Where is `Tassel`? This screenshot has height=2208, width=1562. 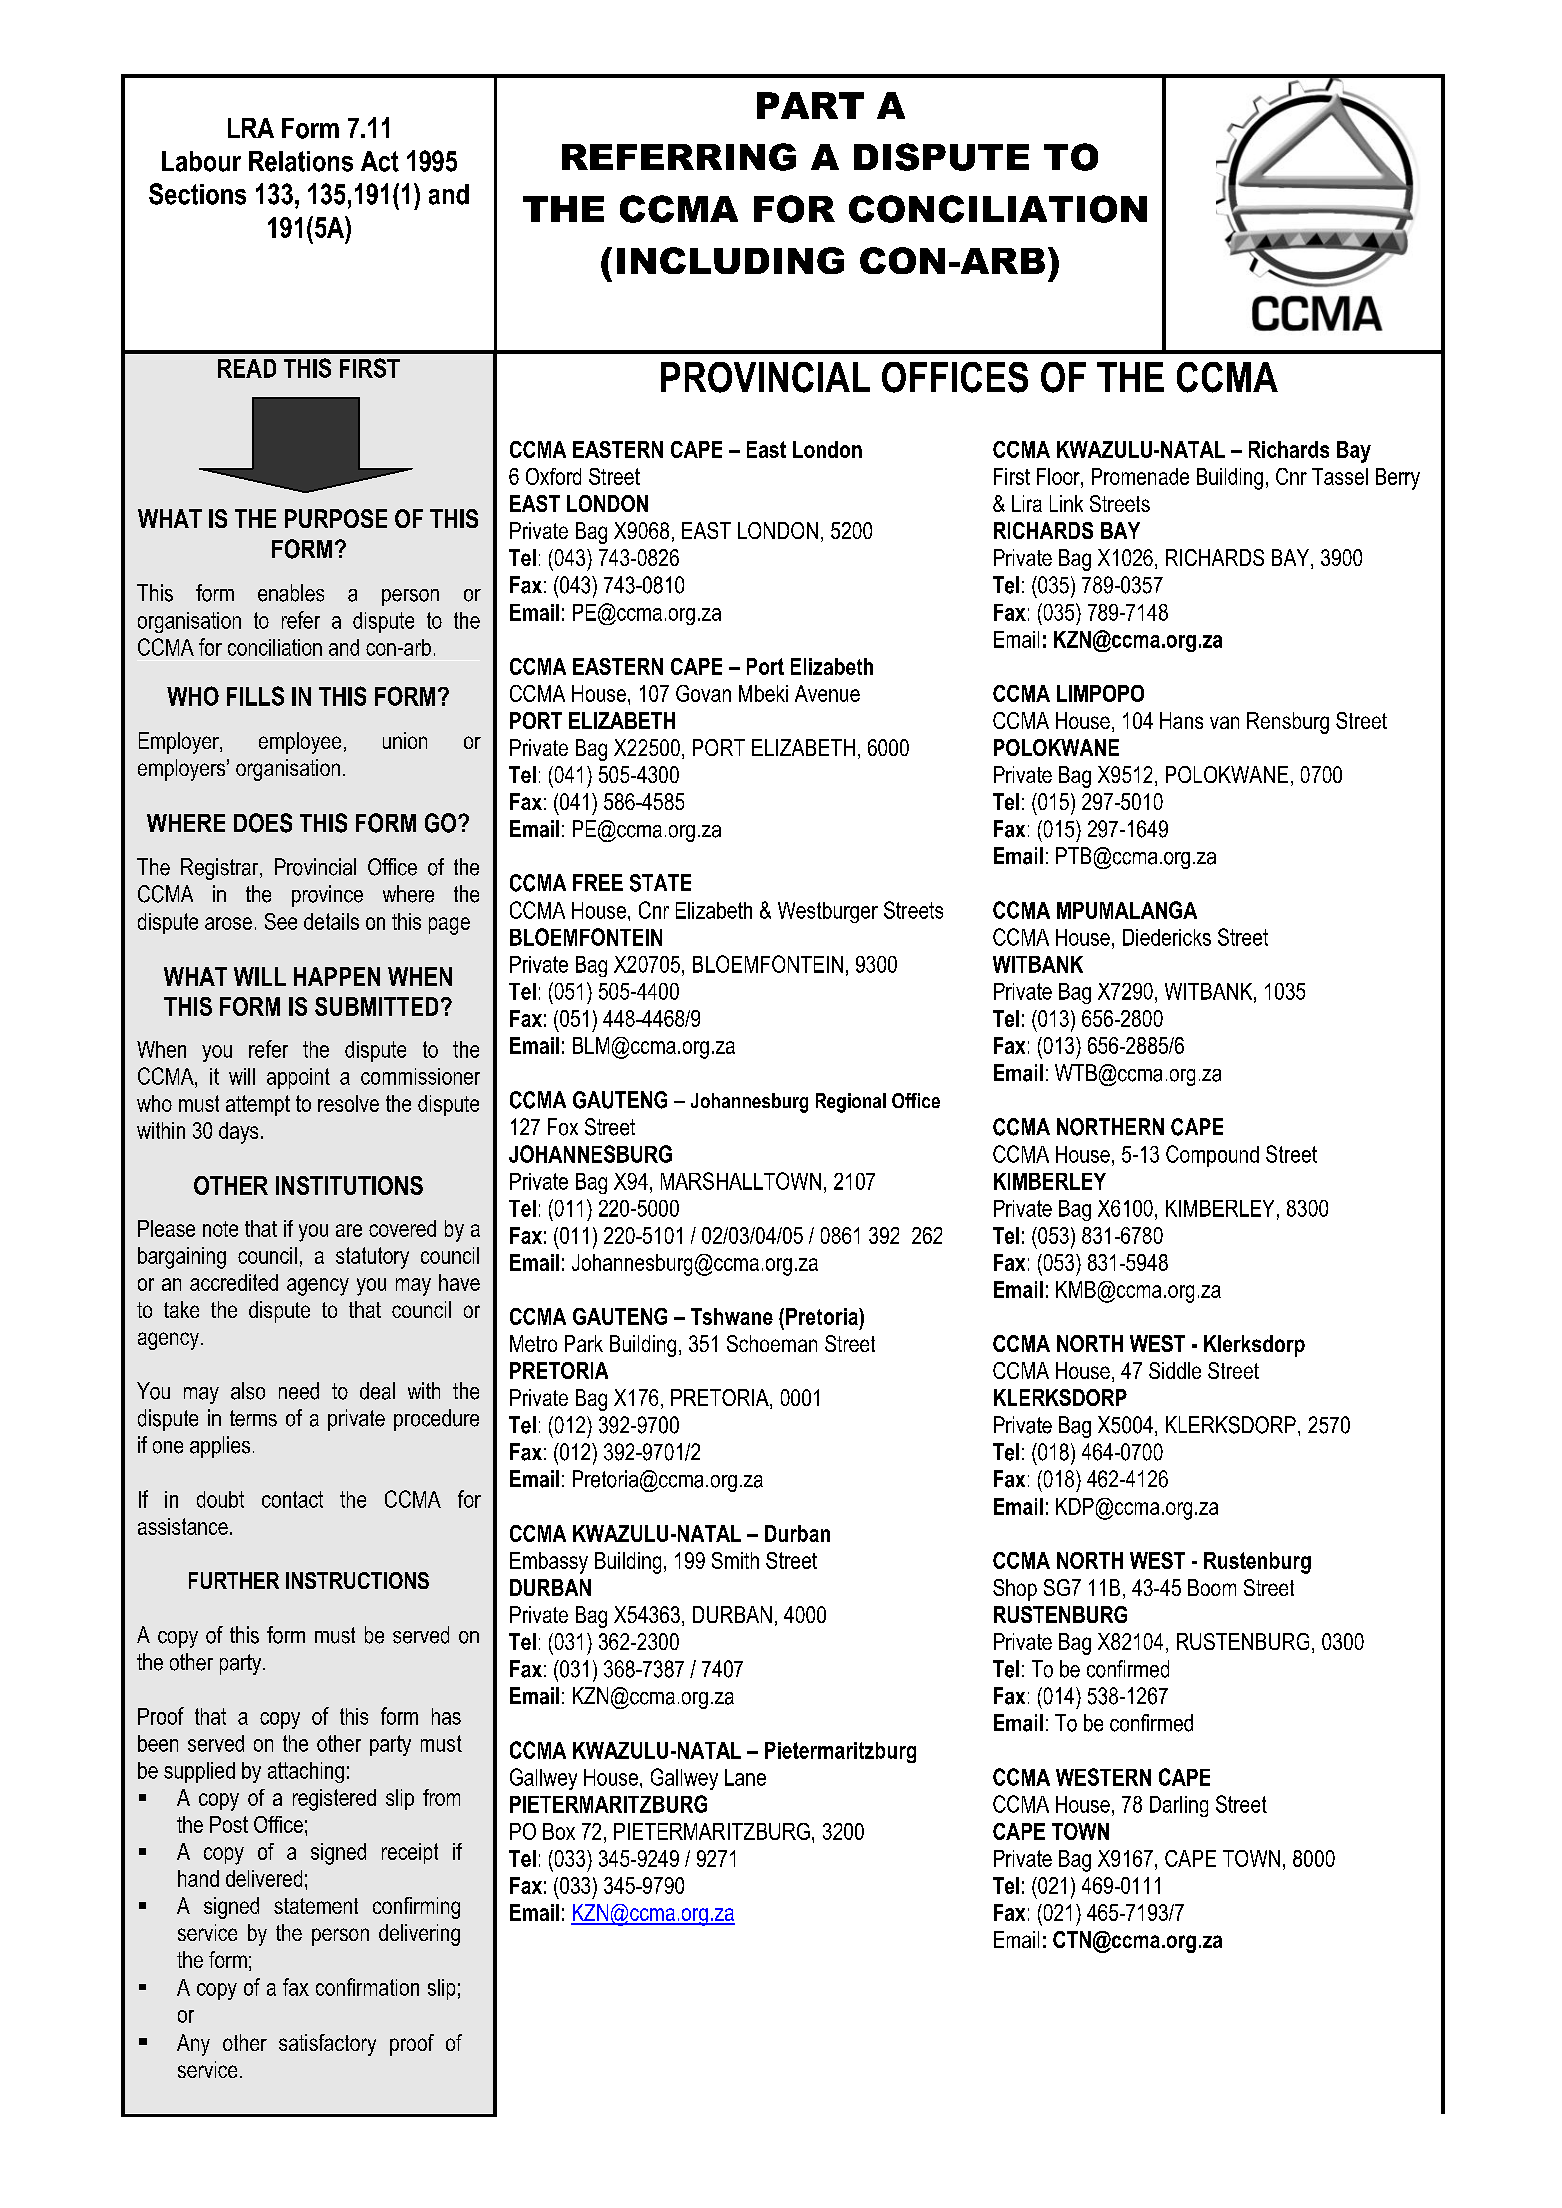 Tassel is located at coordinates (1340, 476).
